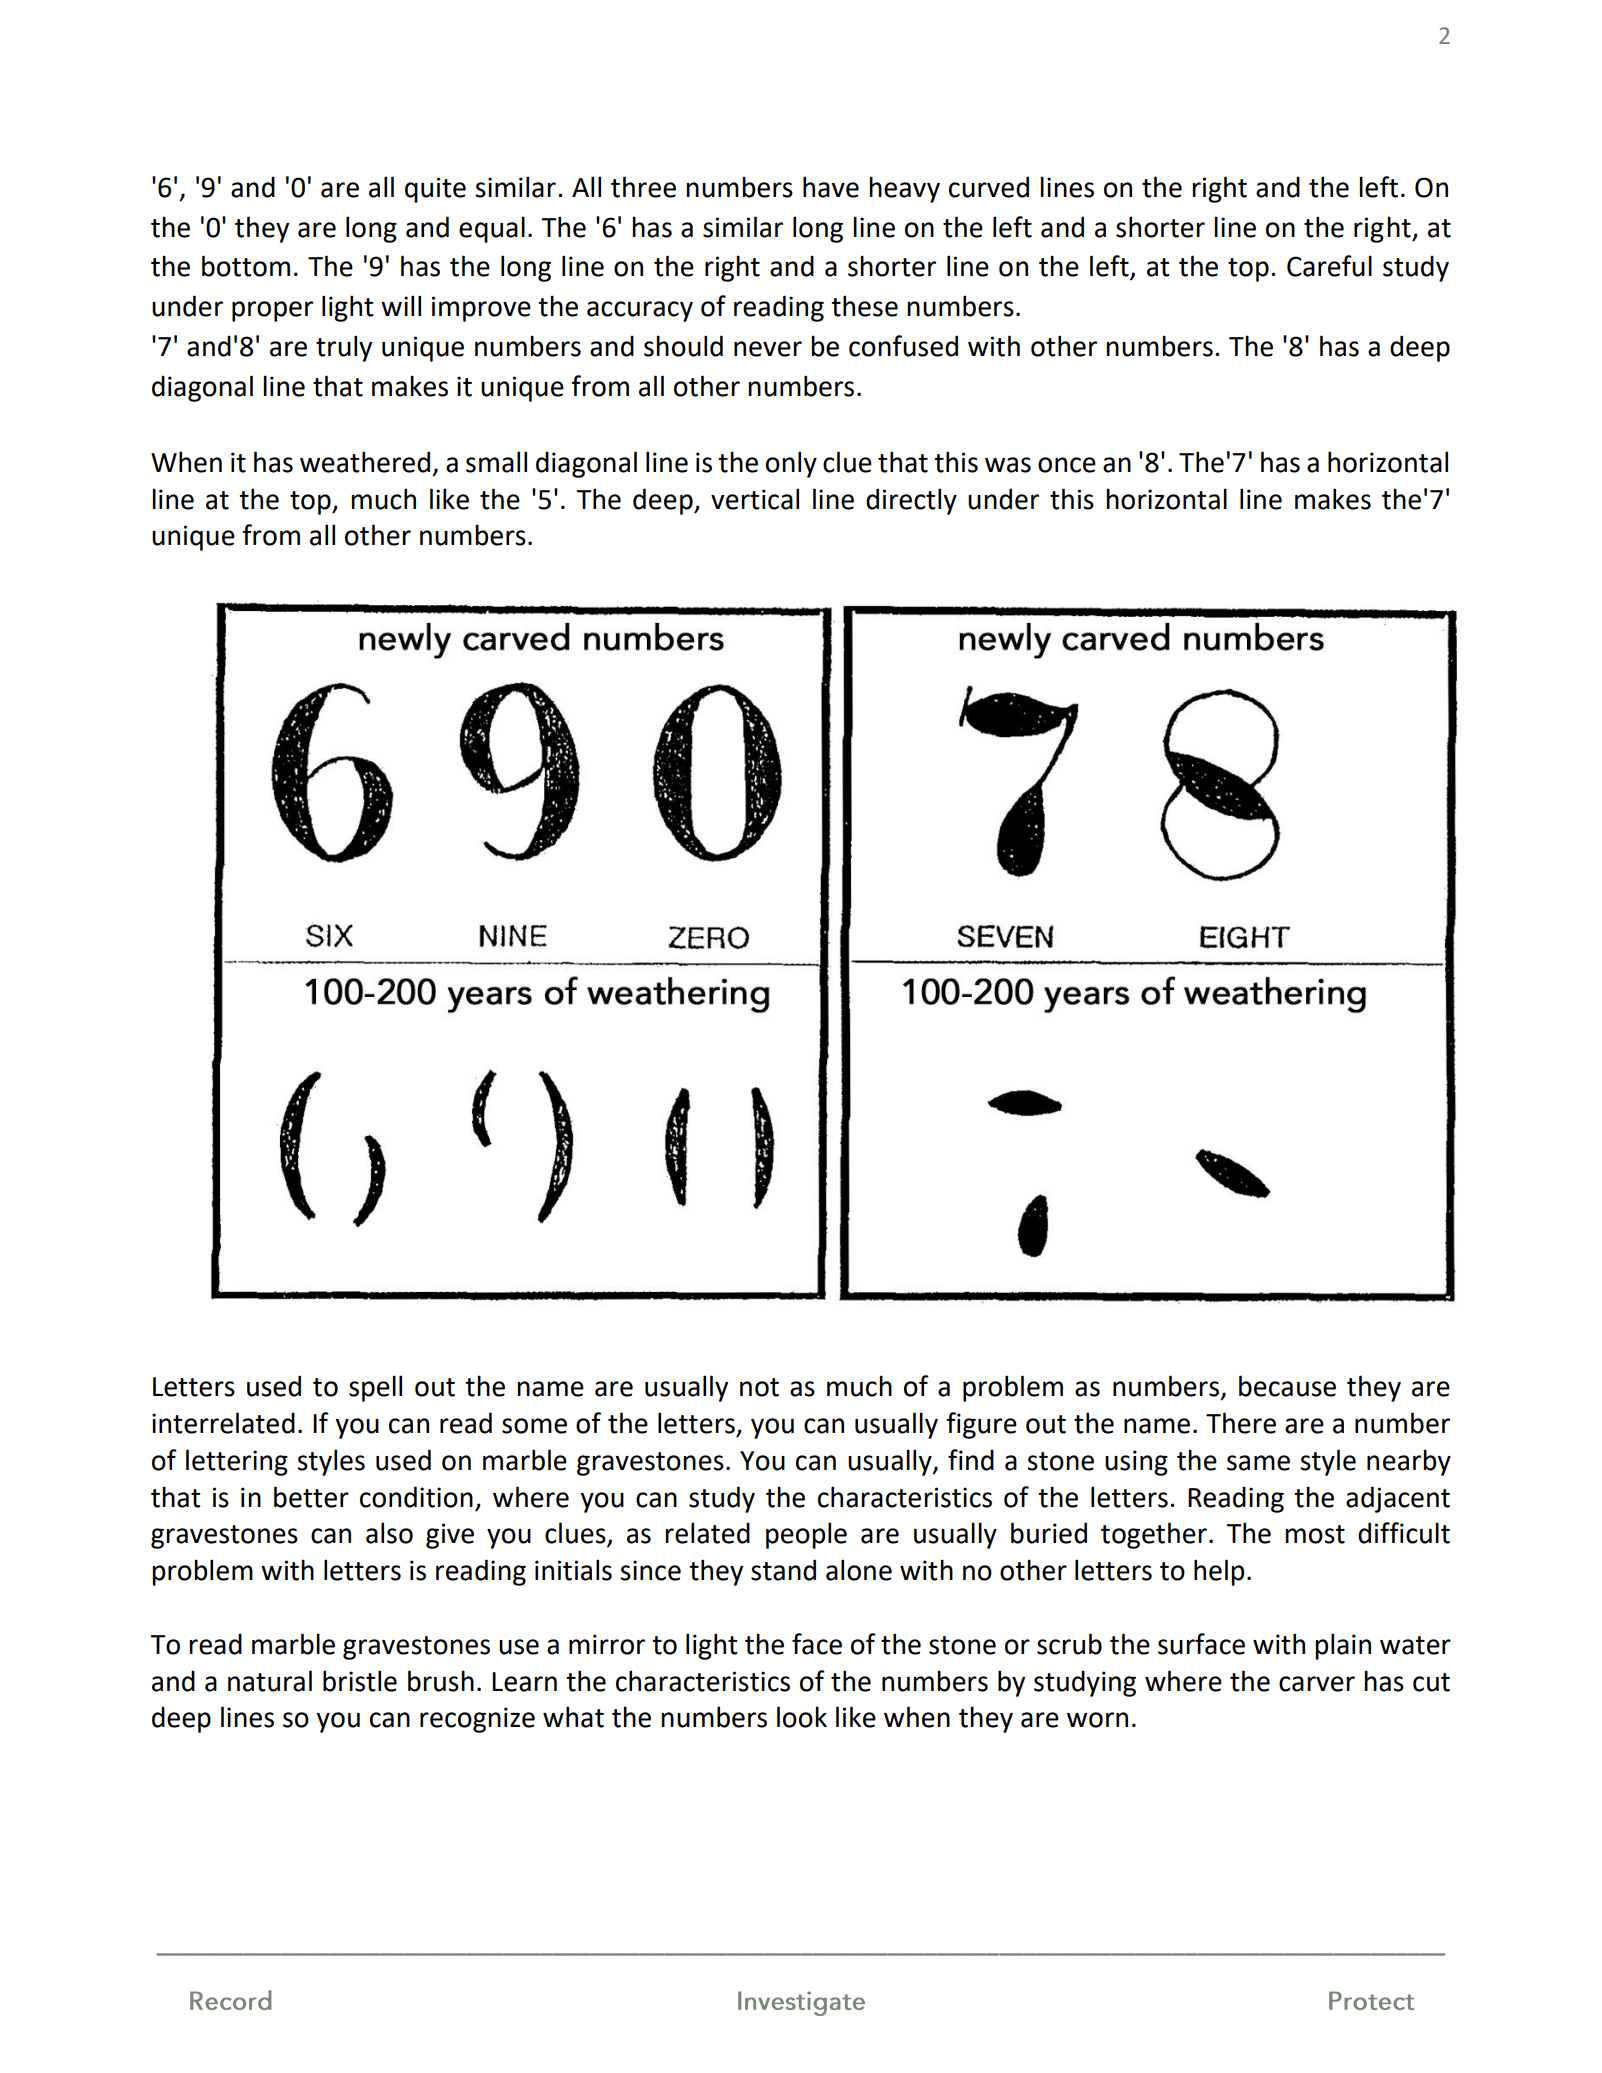 The height and width of the screenshot is (2073, 1602). What do you see at coordinates (1329, 266) in the screenshot?
I see `Careful` at bounding box center [1329, 266].
